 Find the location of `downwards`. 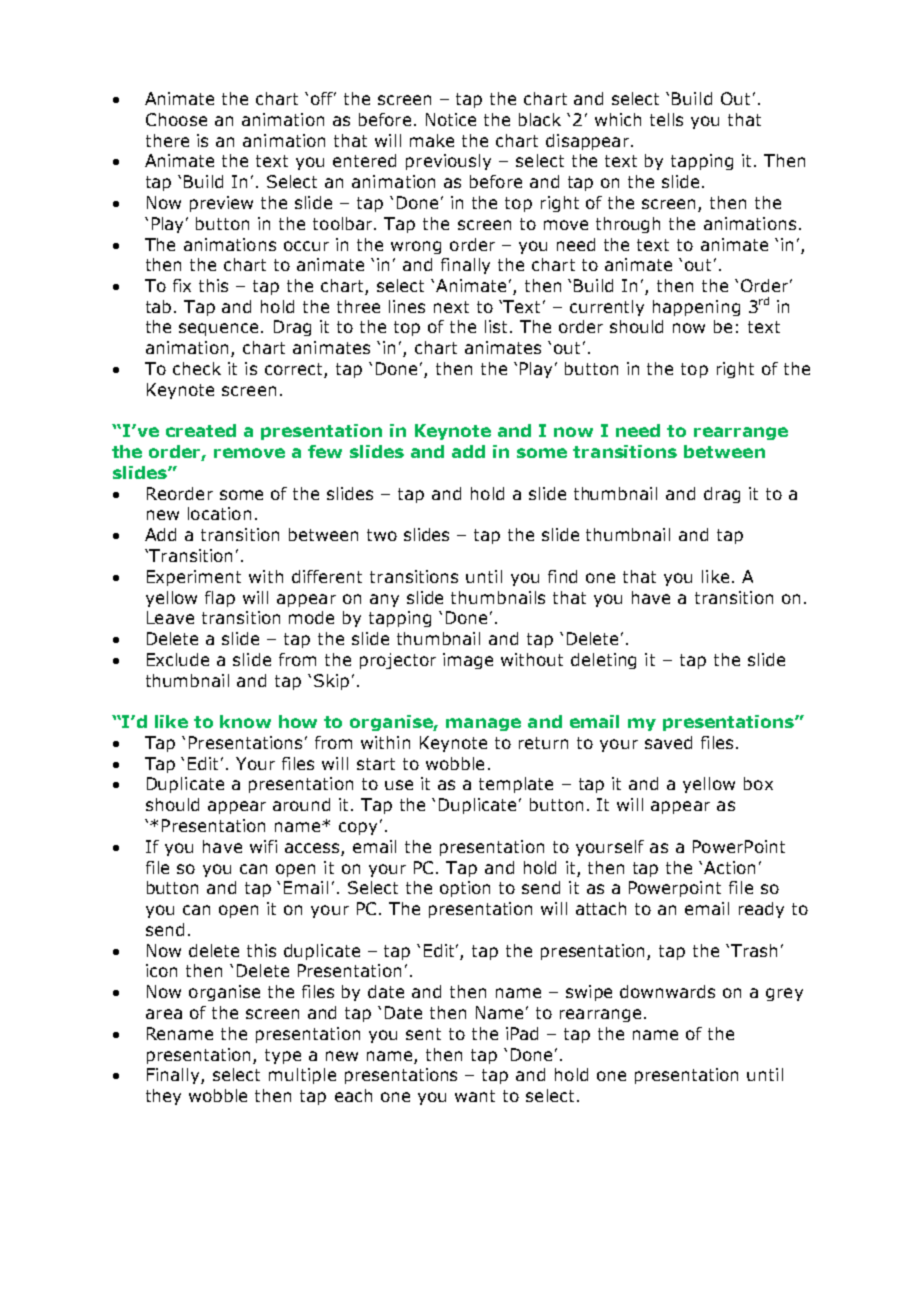

downwards is located at coordinates (667, 991).
